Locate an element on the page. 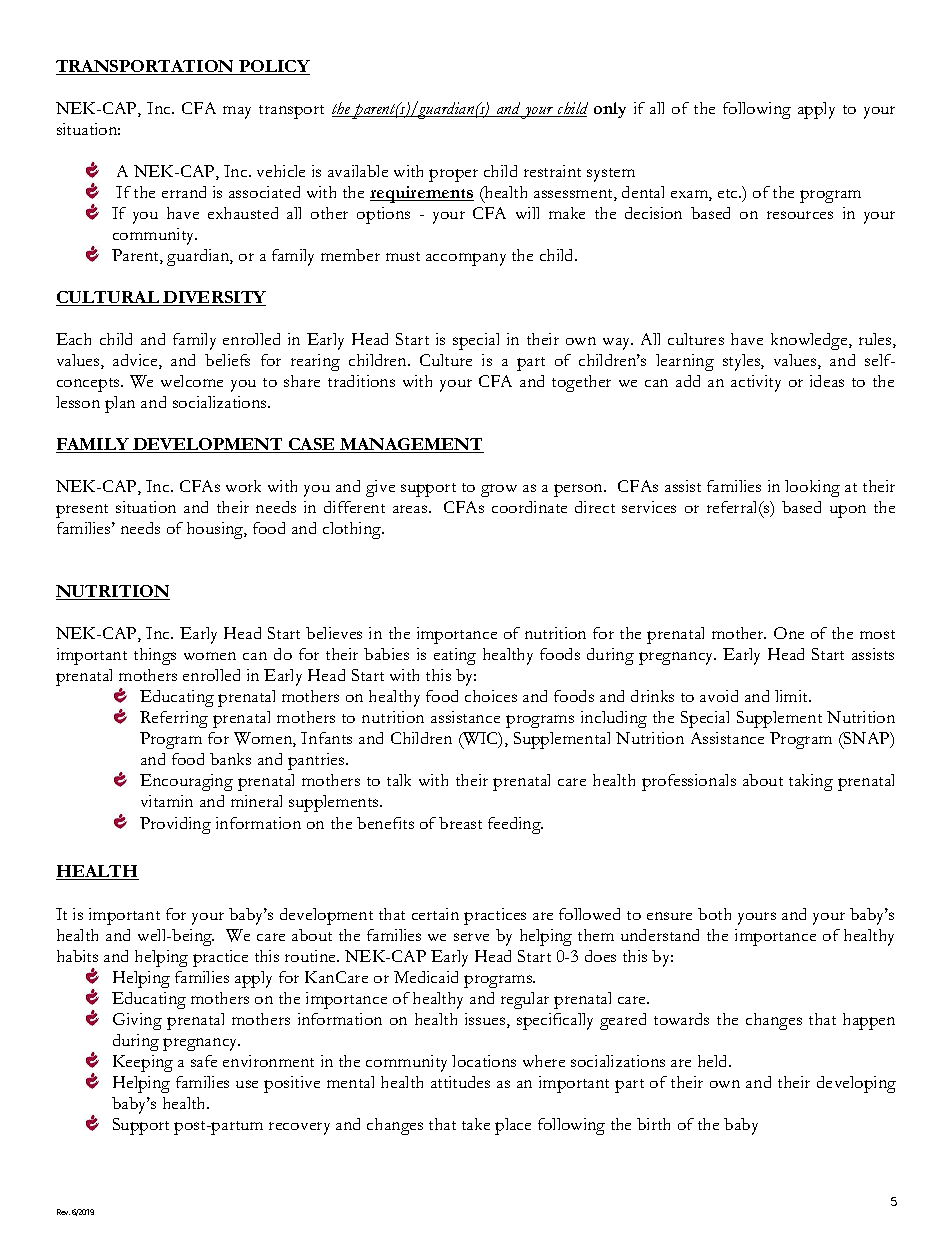  plan is located at coordinates (120, 404).
